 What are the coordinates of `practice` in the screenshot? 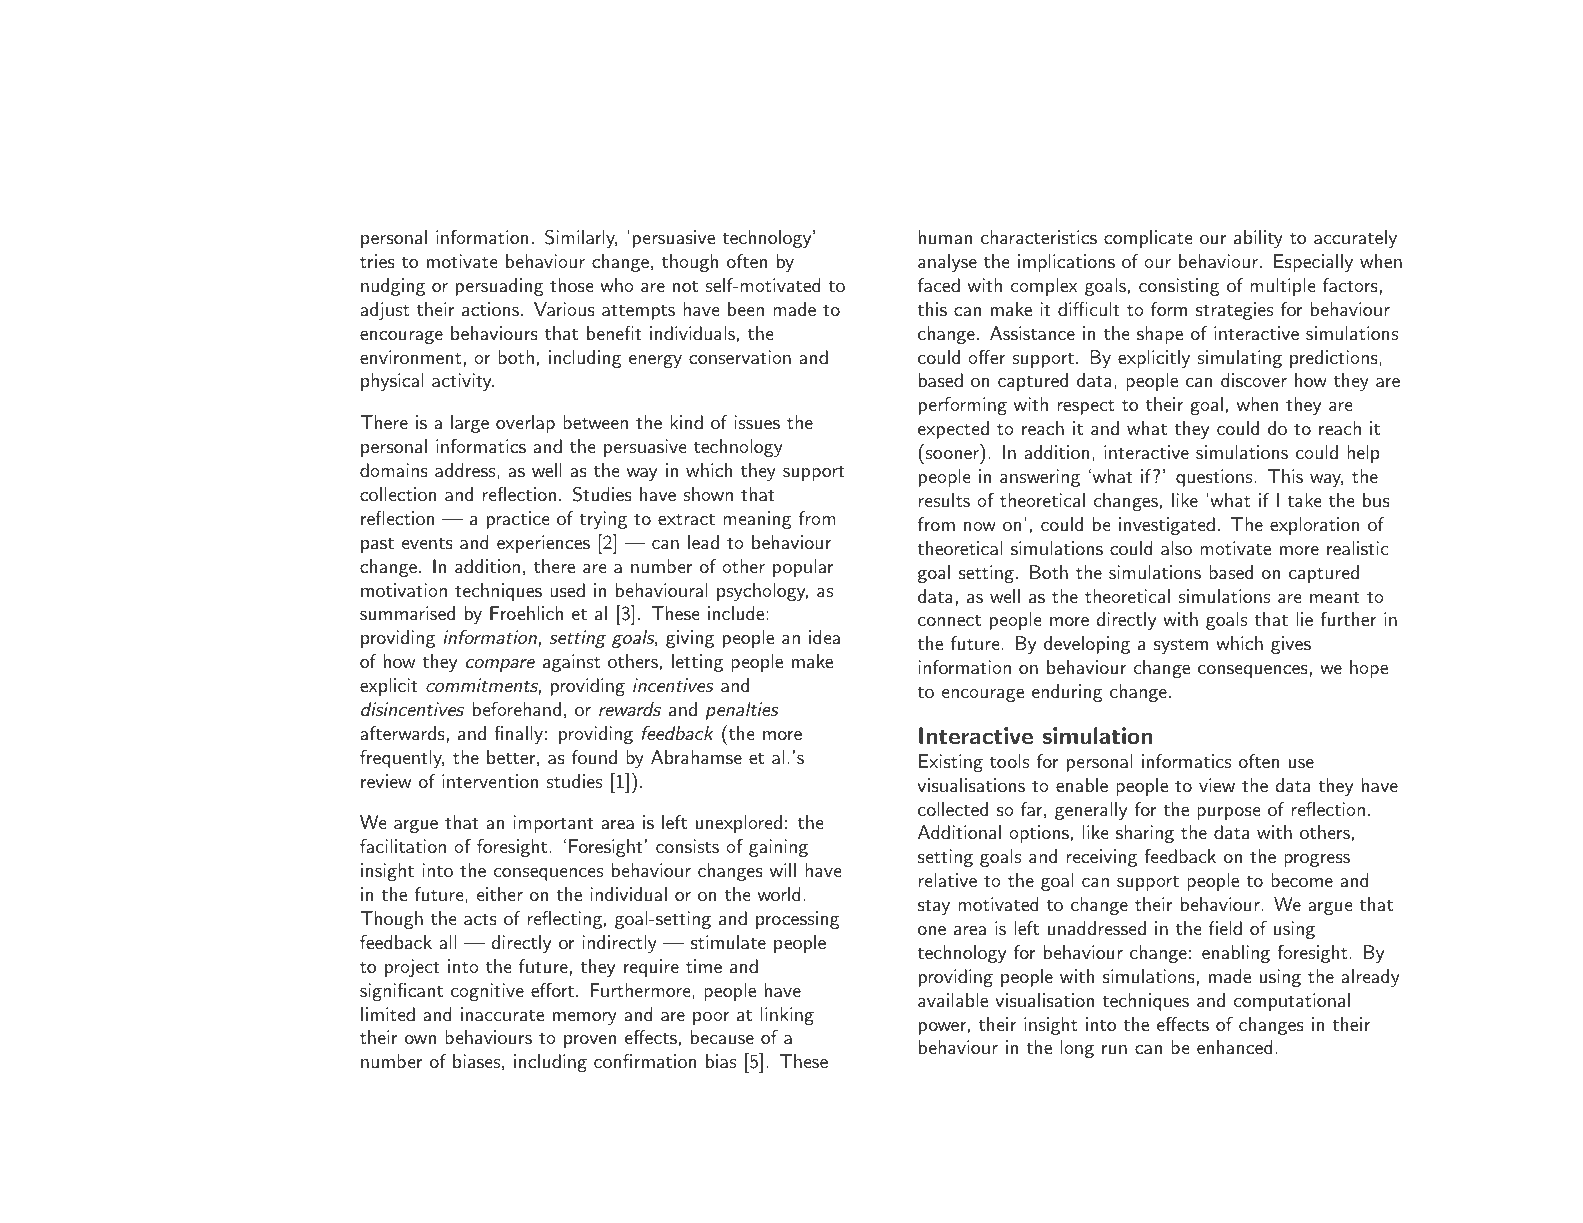 It's located at (518, 520).
